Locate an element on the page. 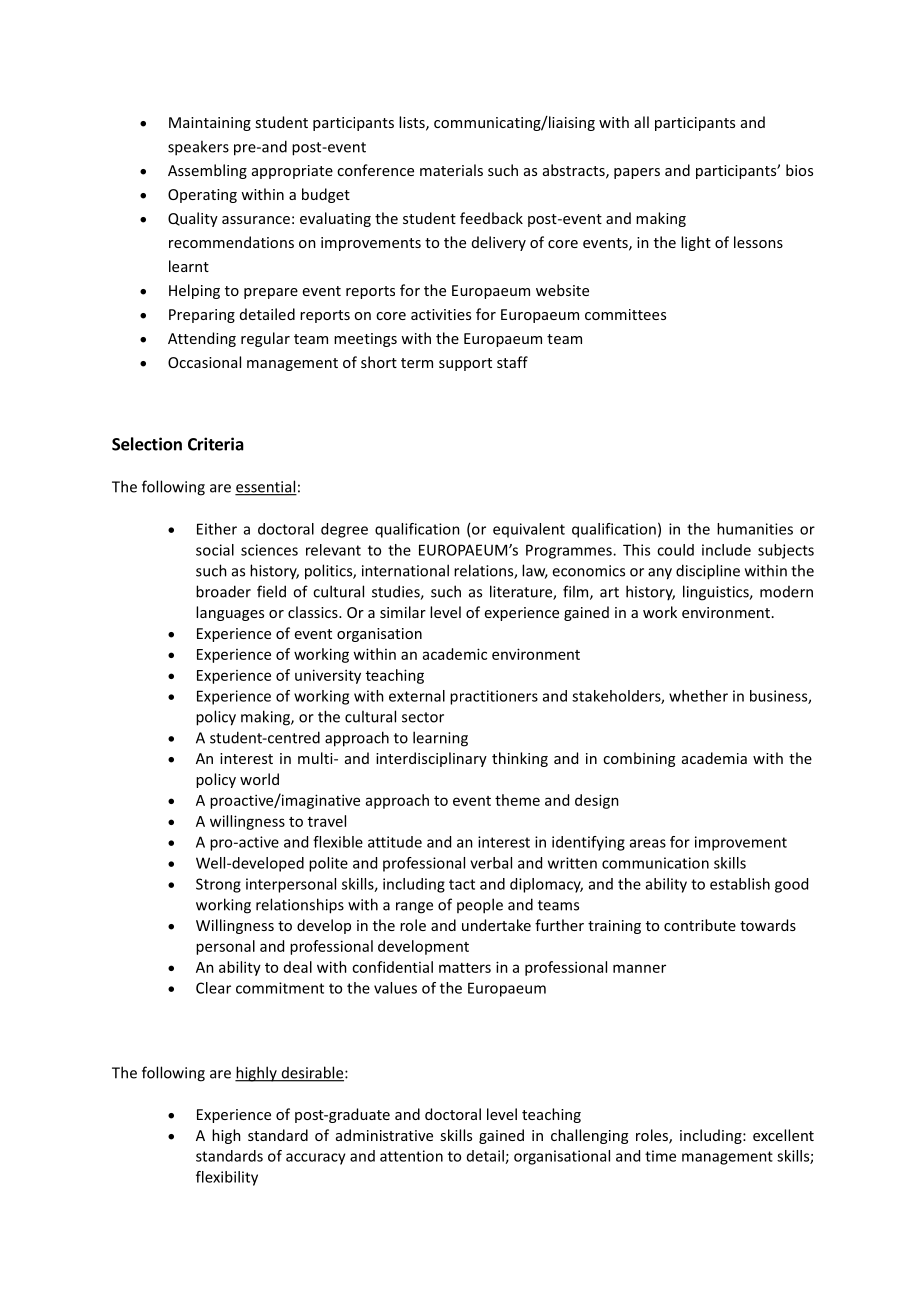  world is located at coordinates (259, 779).
